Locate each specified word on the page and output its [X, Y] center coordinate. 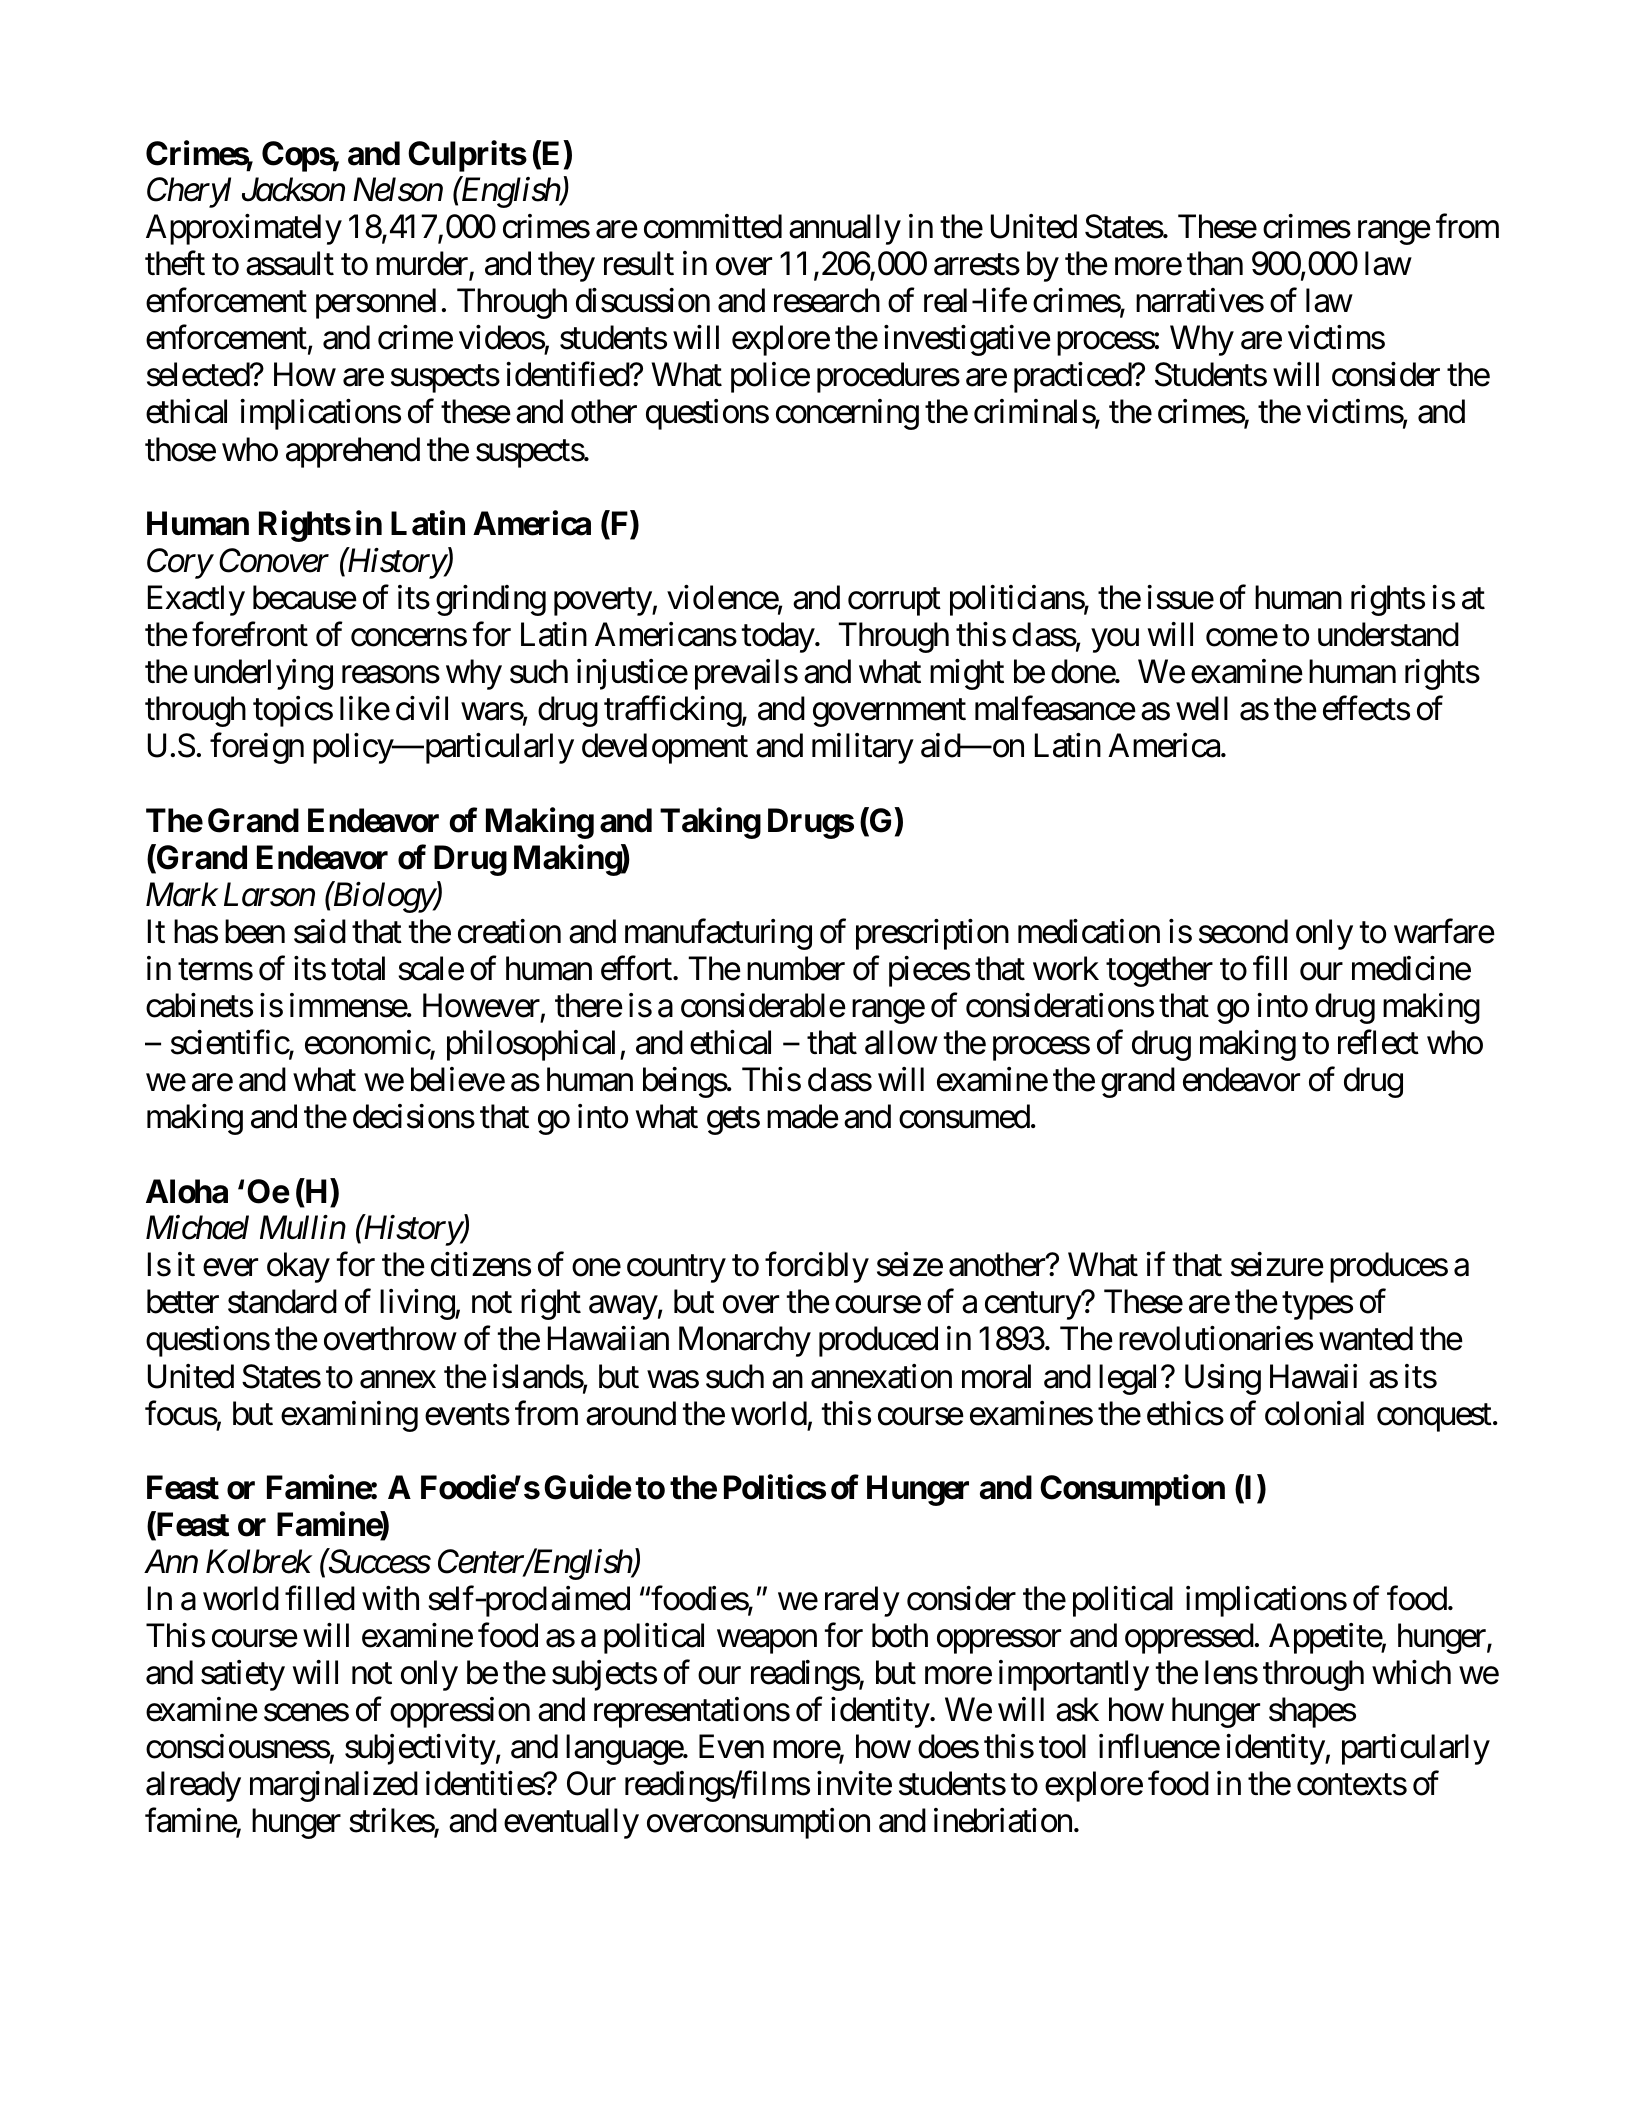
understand [1388, 634]
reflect [1378, 1042]
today [778, 637]
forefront [250, 634]
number [796, 968]
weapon [767, 1642]
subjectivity [420, 1749]
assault [290, 263]
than [1215, 263]
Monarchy [745, 1341]
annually [845, 229]
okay [298, 1267]
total [358, 968]
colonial [1314, 1413]
